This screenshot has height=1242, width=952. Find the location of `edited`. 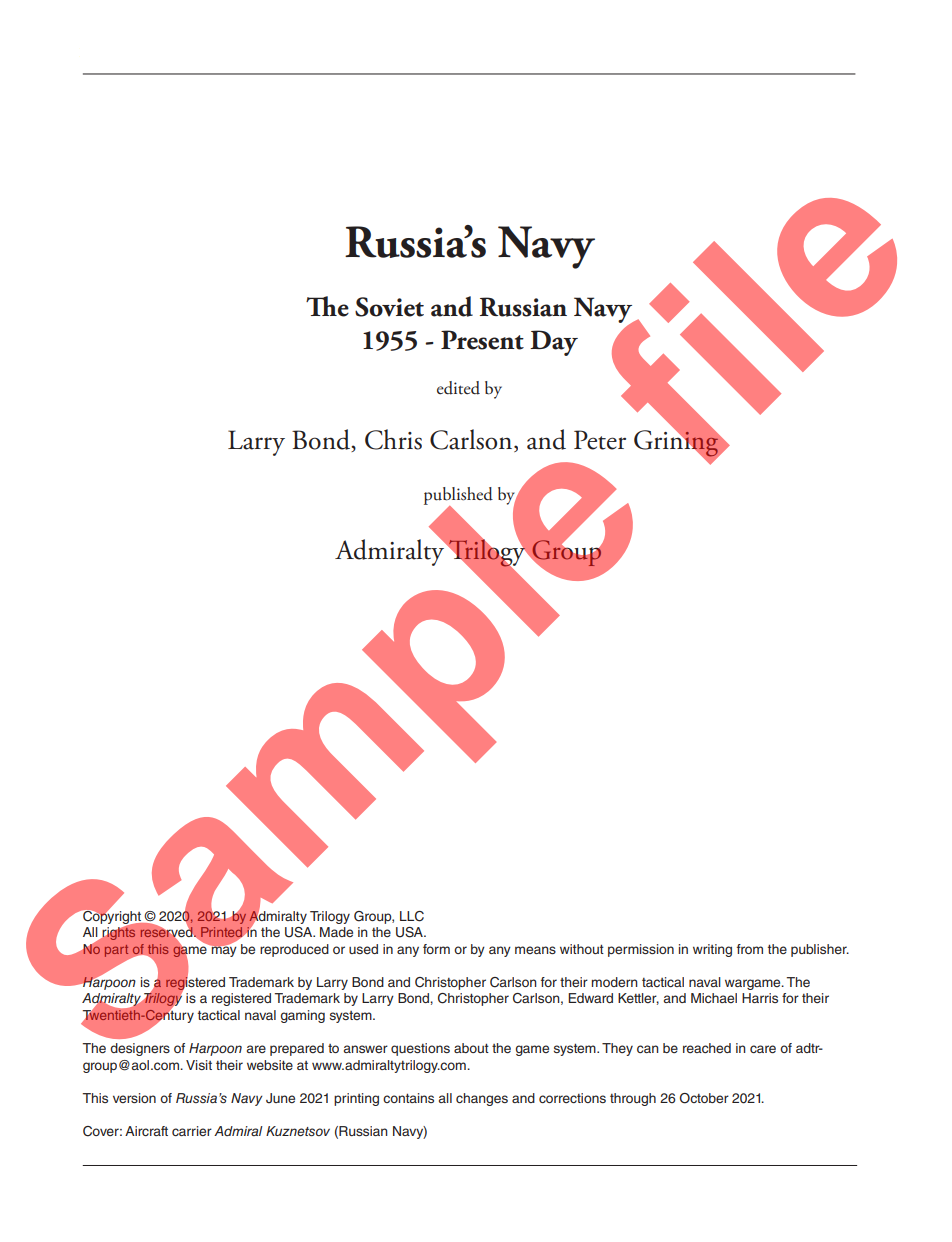

edited is located at coordinates (458, 388).
